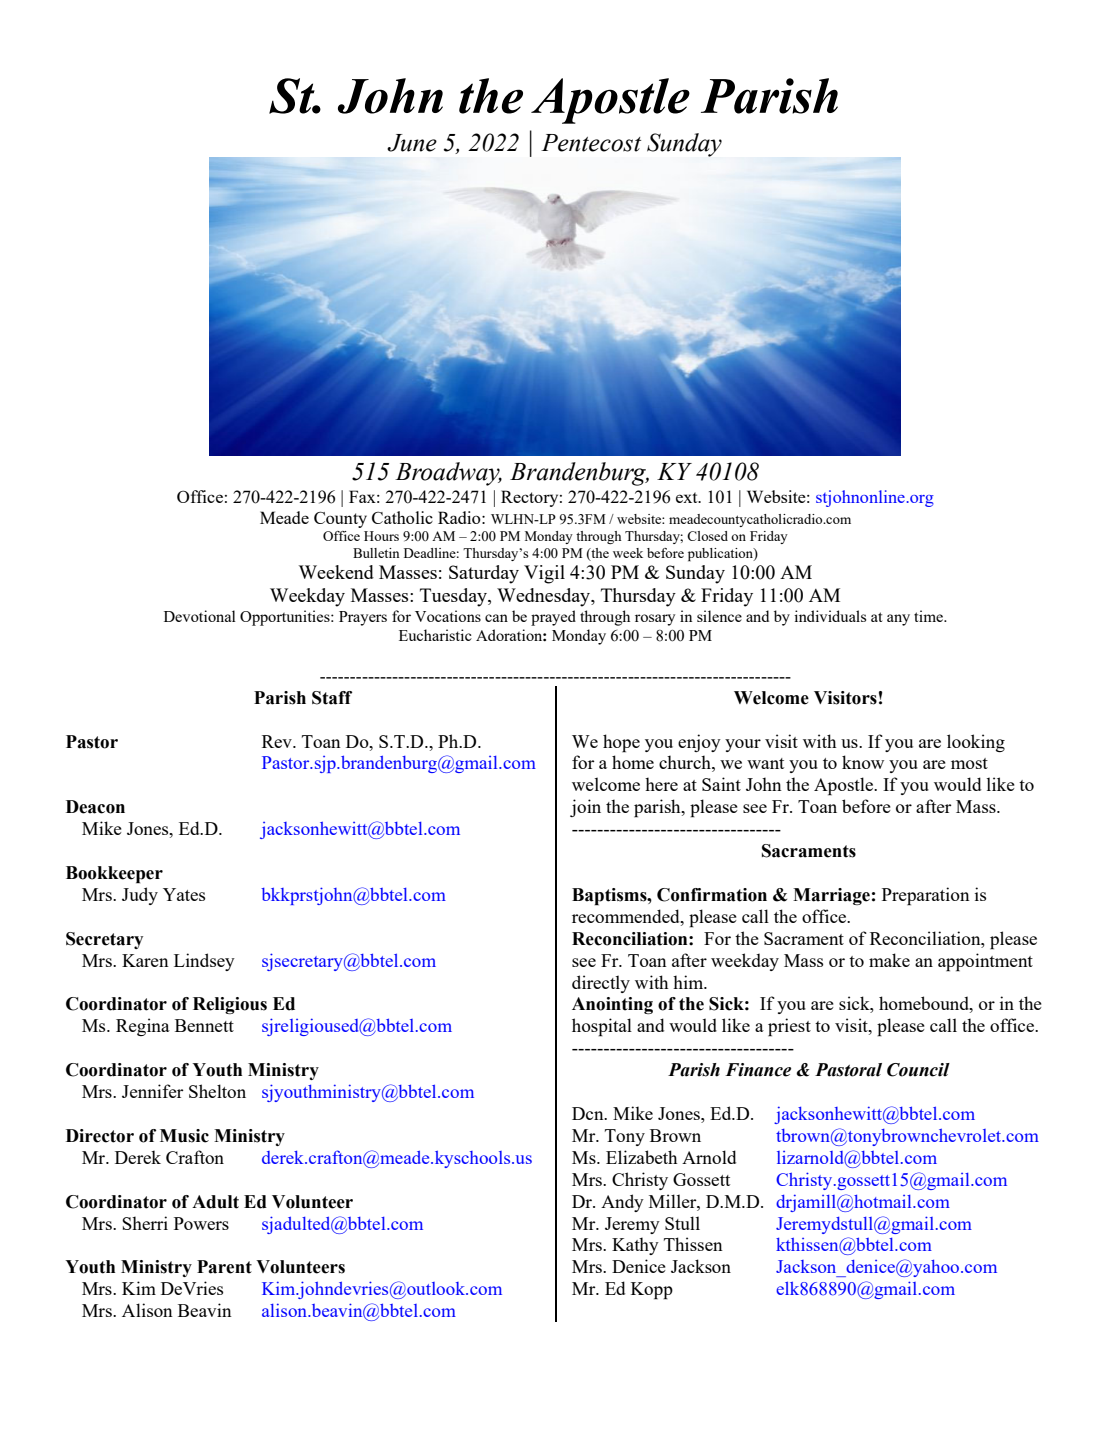  What do you see at coordinates (224, 1267) in the screenshot?
I see `Parent` at bounding box center [224, 1267].
